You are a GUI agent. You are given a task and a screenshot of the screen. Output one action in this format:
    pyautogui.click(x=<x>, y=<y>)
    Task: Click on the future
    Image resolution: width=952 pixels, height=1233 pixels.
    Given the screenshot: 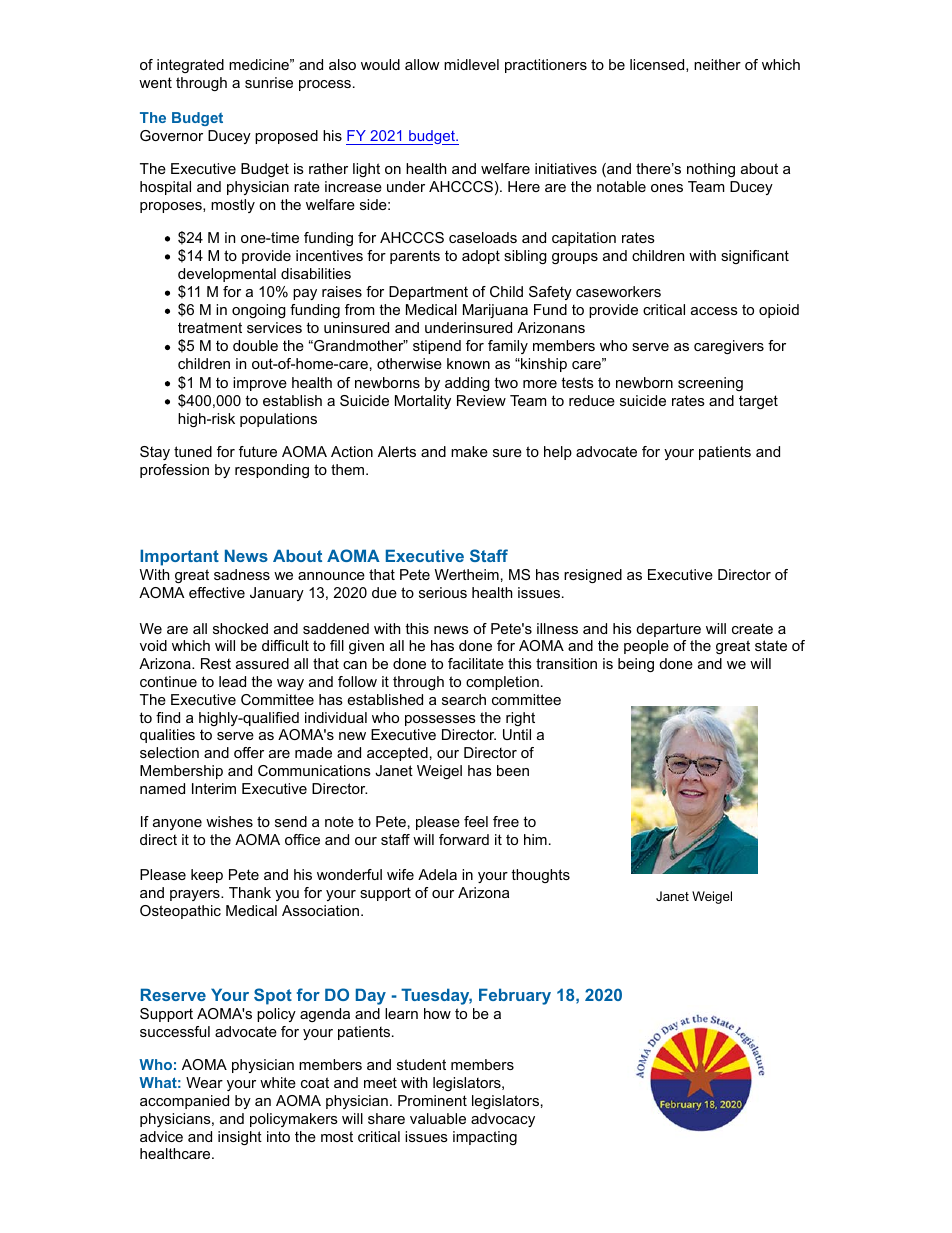 What is the action you would take?
    pyautogui.click(x=258, y=451)
